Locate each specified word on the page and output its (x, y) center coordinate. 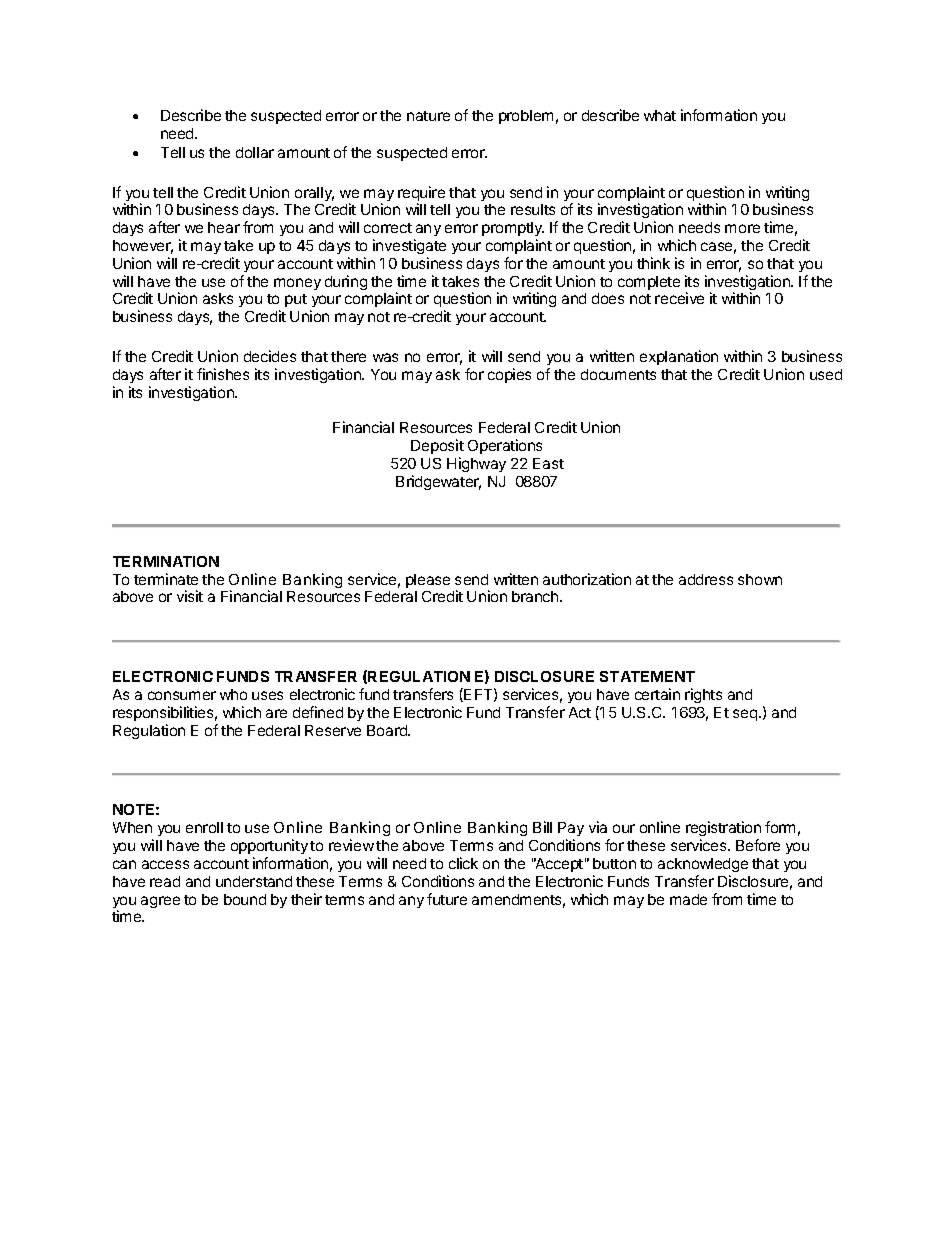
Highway (476, 464)
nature (428, 116)
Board (388, 730)
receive (679, 298)
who (233, 694)
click (463, 863)
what (660, 115)
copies (509, 375)
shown (760, 579)
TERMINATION (166, 561)
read (165, 881)
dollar (255, 152)
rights (703, 695)
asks (218, 298)
